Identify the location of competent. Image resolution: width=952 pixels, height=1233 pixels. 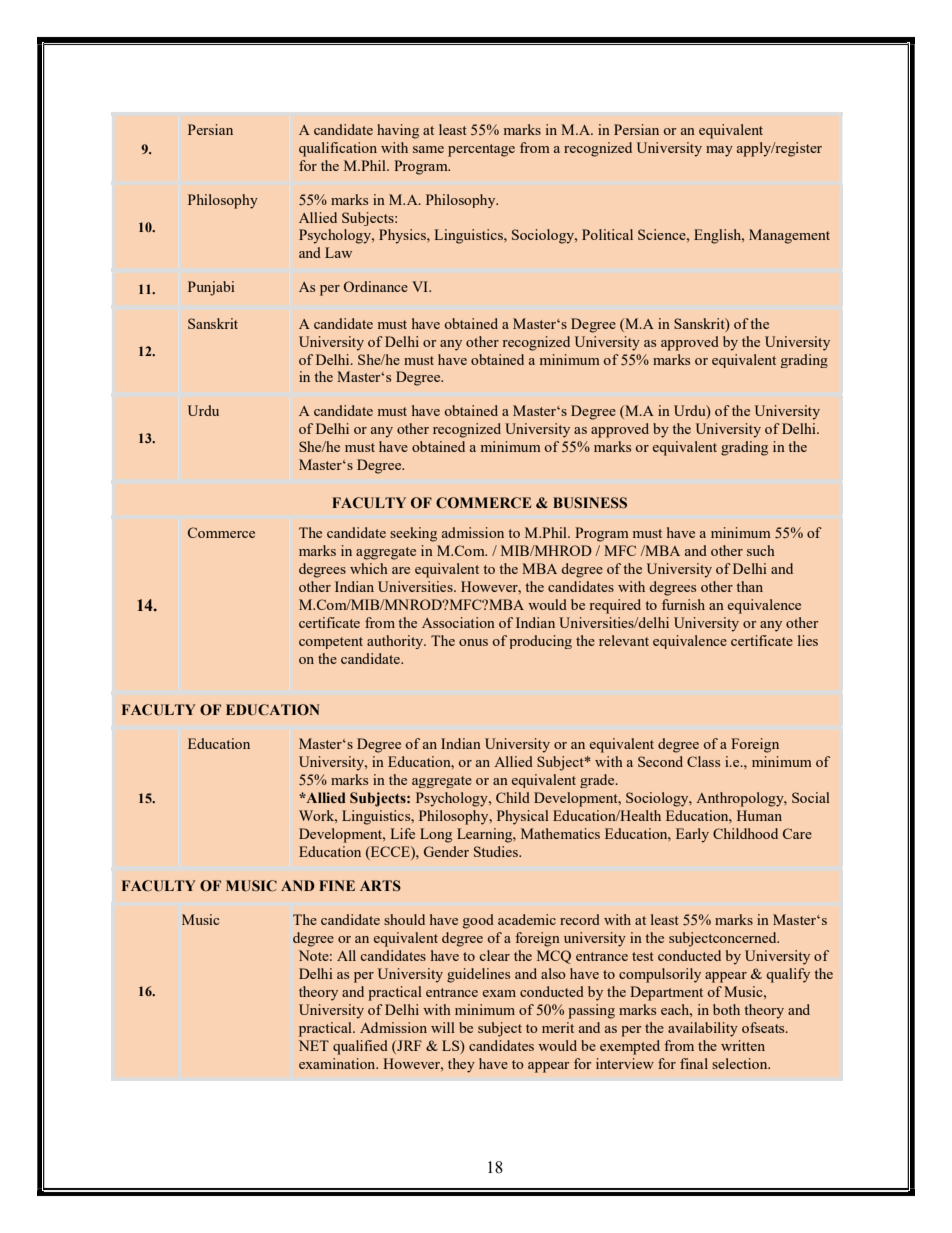
(331, 643).
